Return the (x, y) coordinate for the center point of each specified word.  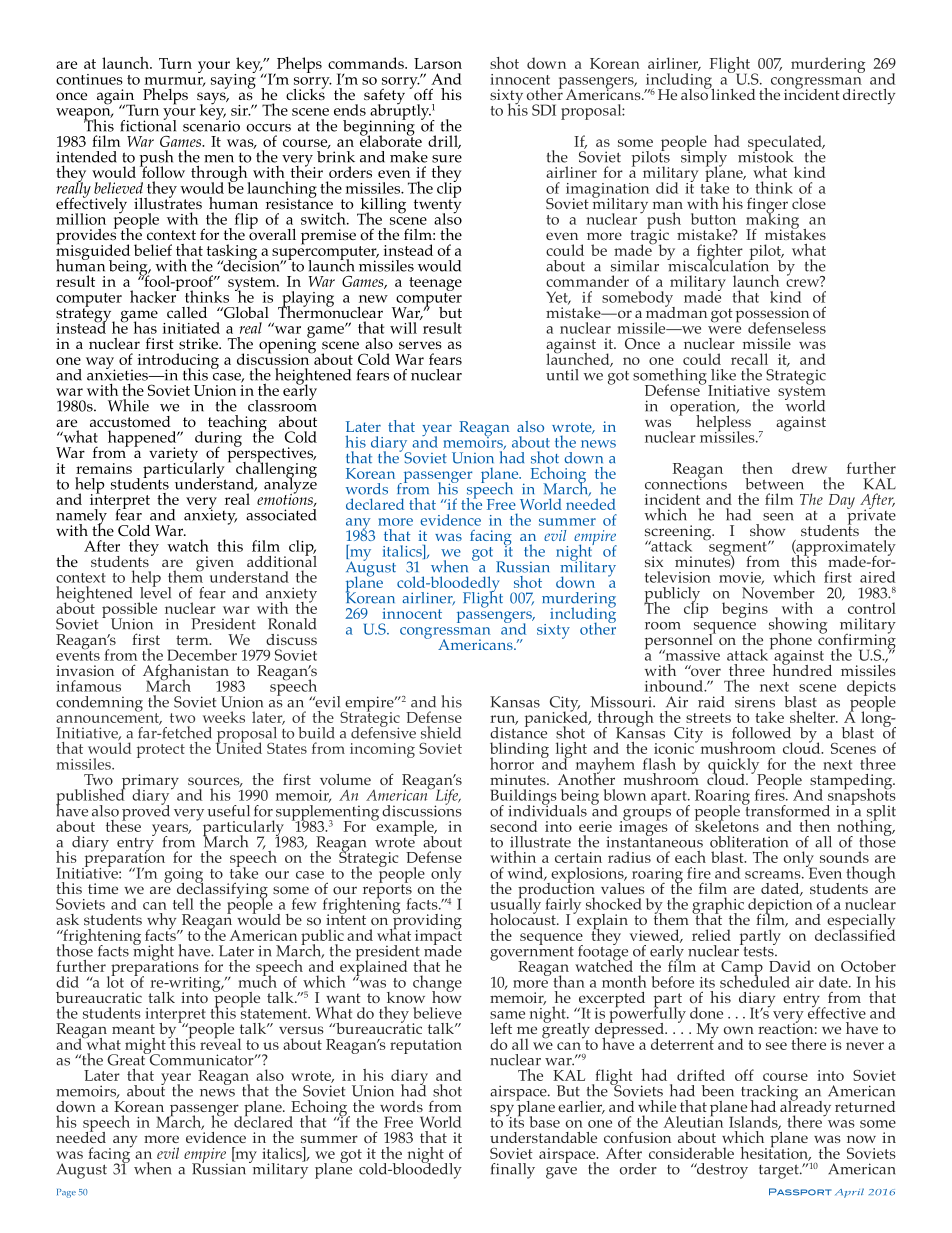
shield (441, 732)
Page (66, 1193)
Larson (438, 63)
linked (732, 93)
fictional (148, 124)
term (193, 640)
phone (791, 642)
